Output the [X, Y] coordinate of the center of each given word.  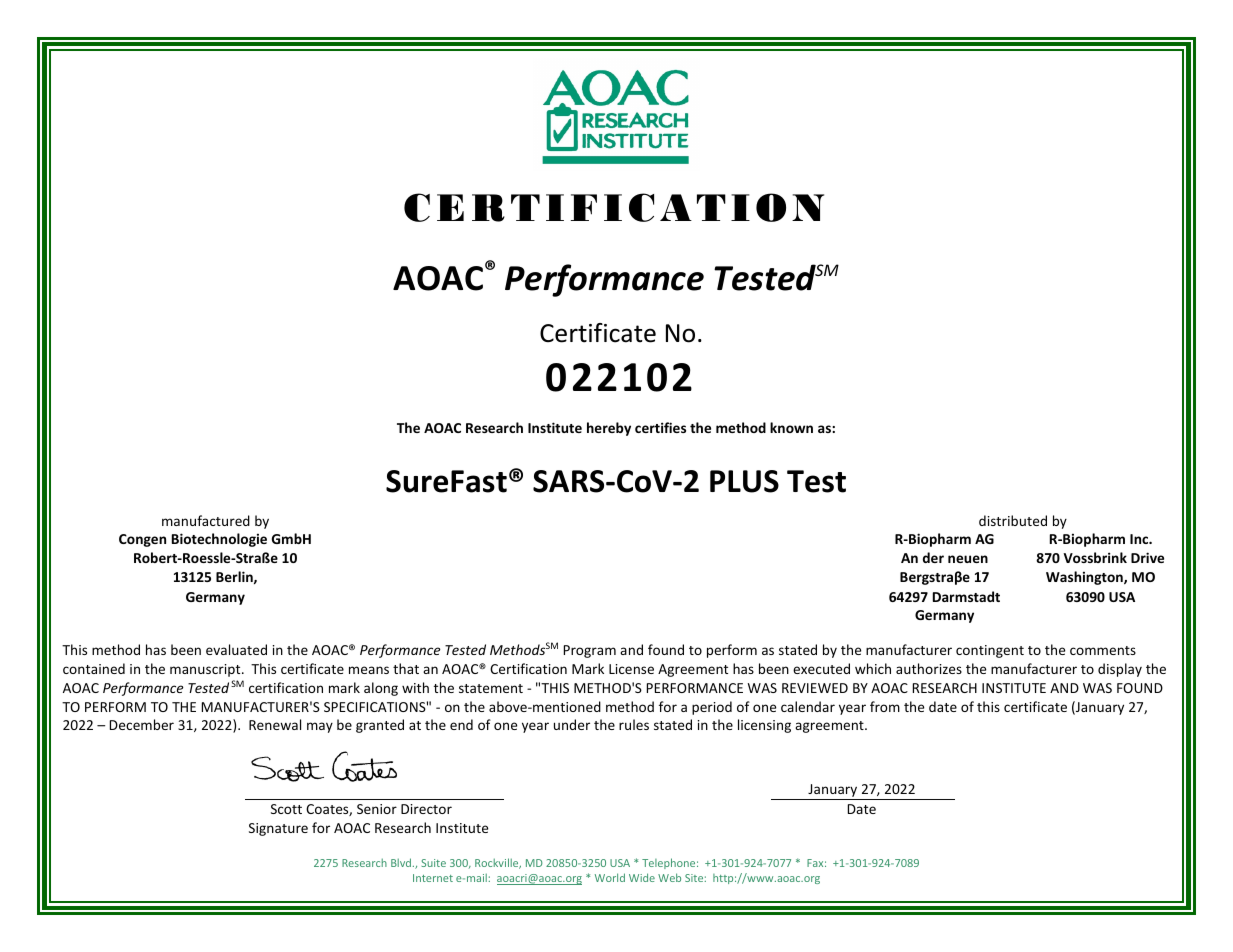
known [791, 427]
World [610, 877]
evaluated [236, 649]
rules [634, 724]
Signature [278, 829]
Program [590, 651]
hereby [609, 429]
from [885, 706]
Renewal [275, 724]
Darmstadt [966, 596]
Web [669, 877]
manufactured [206, 520]
